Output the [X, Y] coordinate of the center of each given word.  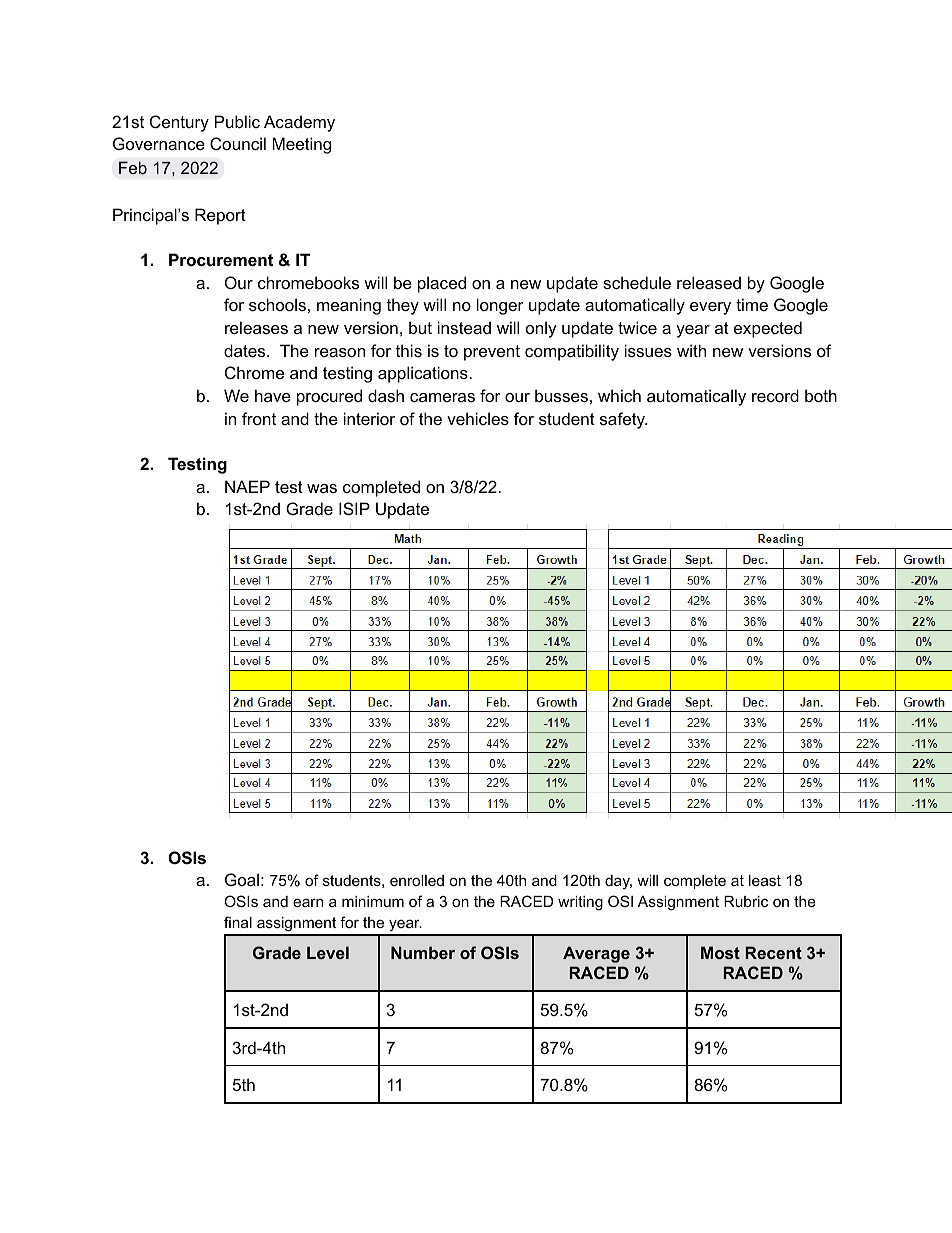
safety [623, 420]
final [238, 922]
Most [720, 952]
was [322, 488]
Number [423, 952]
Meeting [301, 145]
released [709, 282]
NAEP [247, 486]
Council [238, 143]
